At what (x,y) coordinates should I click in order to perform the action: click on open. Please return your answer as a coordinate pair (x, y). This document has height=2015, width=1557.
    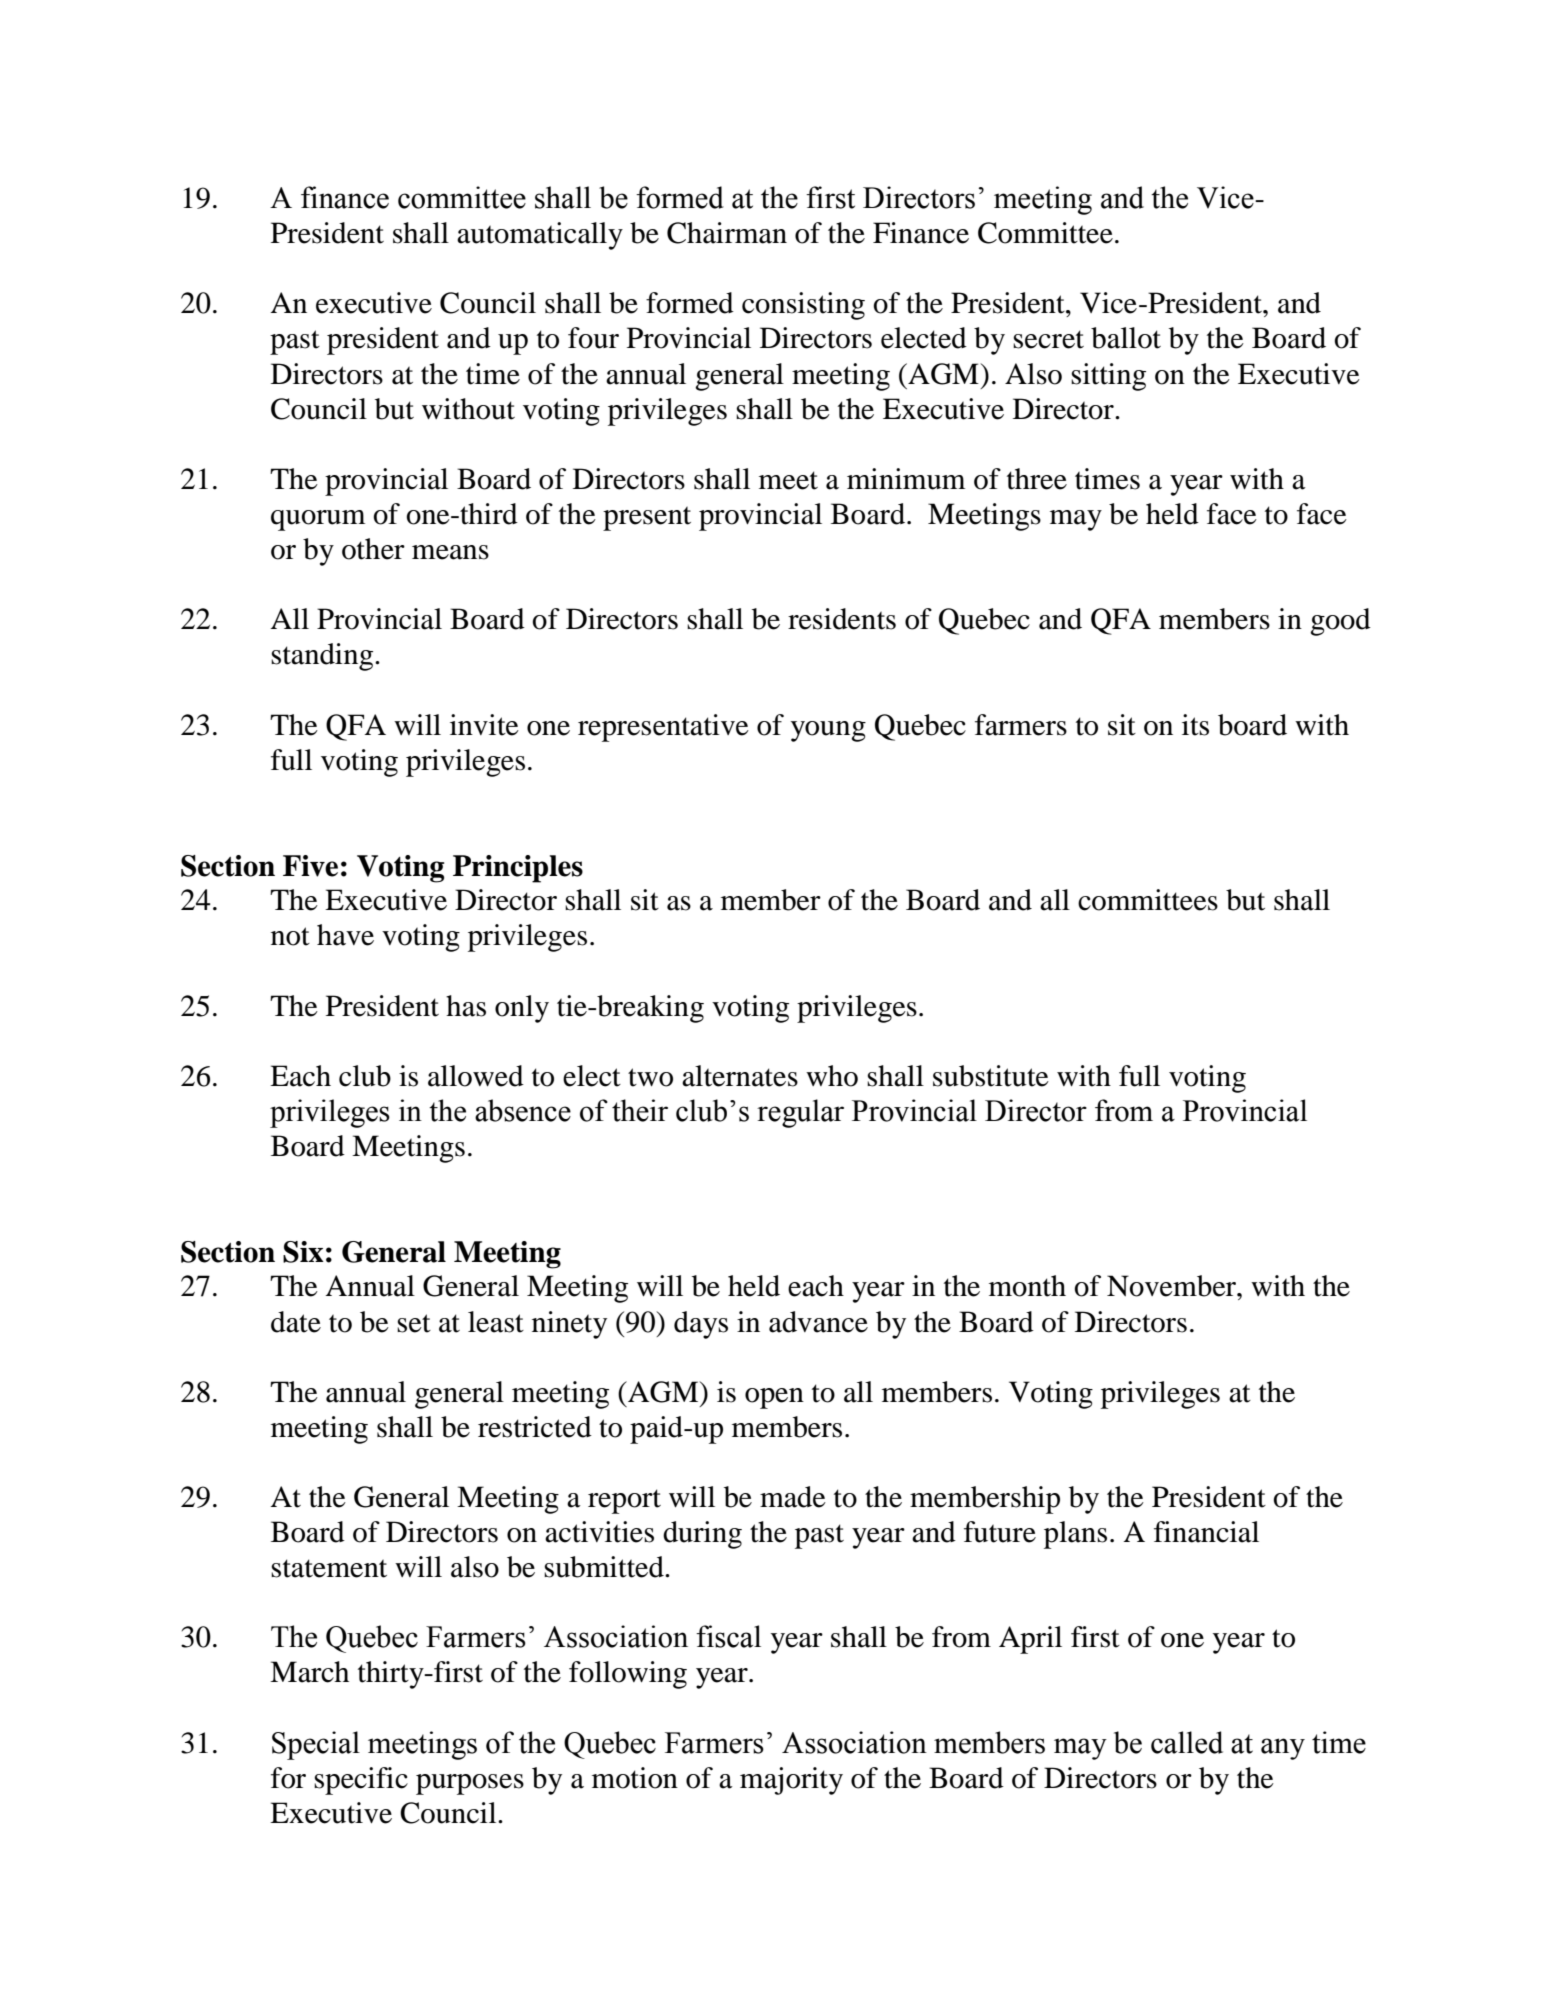
    Looking at the image, I should click on (774, 1398).
